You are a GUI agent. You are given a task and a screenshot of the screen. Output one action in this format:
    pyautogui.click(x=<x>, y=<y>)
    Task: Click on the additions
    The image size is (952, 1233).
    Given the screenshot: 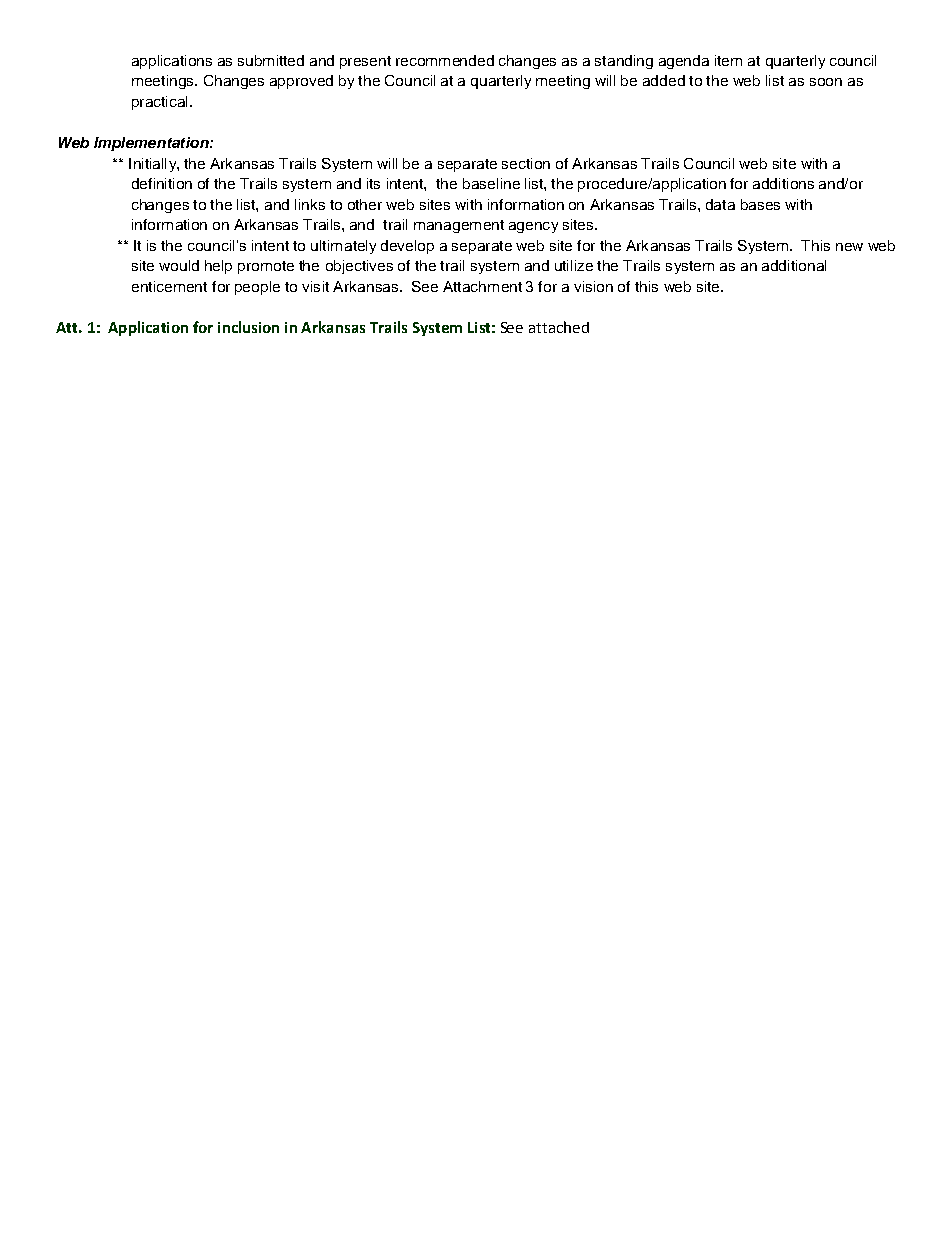 What is the action you would take?
    pyautogui.click(x=783, y=183)
